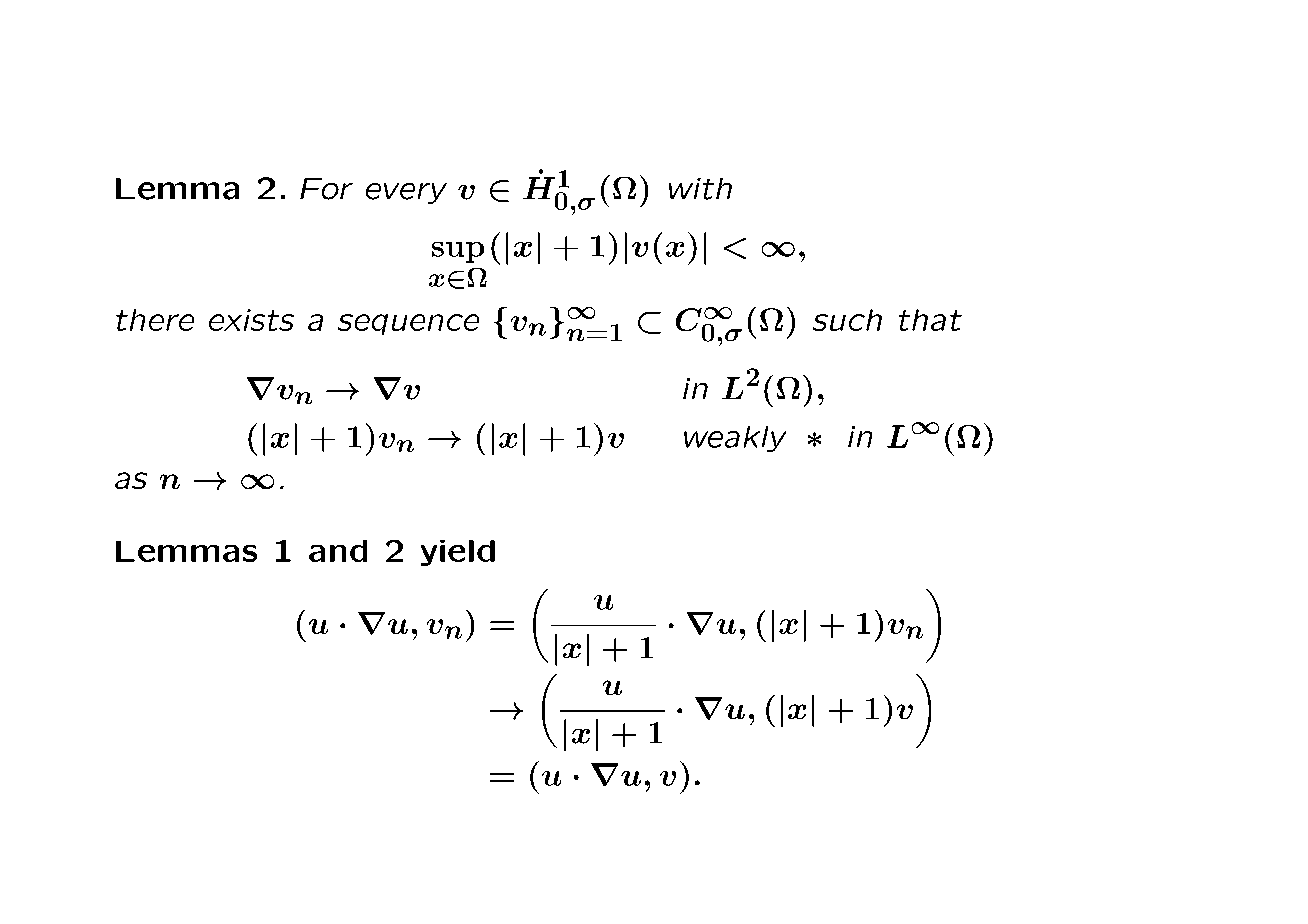  Describe the element at coordinates (847, 320) in the screenshot. I see `such` at that location.
